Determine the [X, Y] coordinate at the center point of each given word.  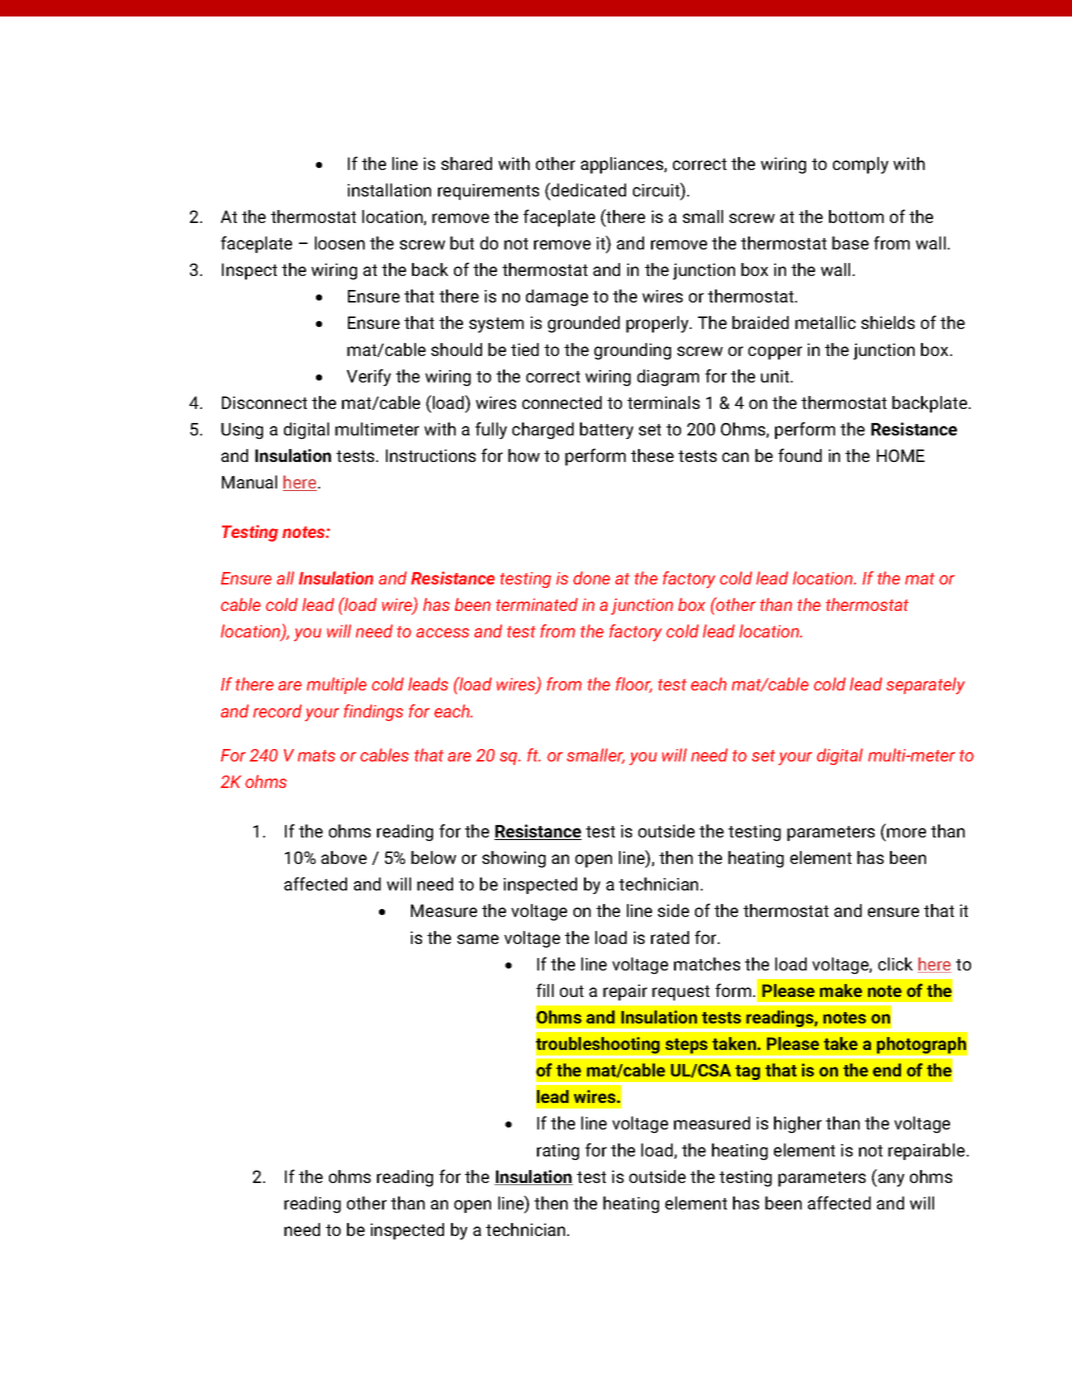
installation [389, 190]
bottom [856, 216]
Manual [249, 482]
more [906, 833]
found [800, 455]
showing [514, 859]
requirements [488, 192]
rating [558, 1152]
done [591, 578]
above [344, 857]
